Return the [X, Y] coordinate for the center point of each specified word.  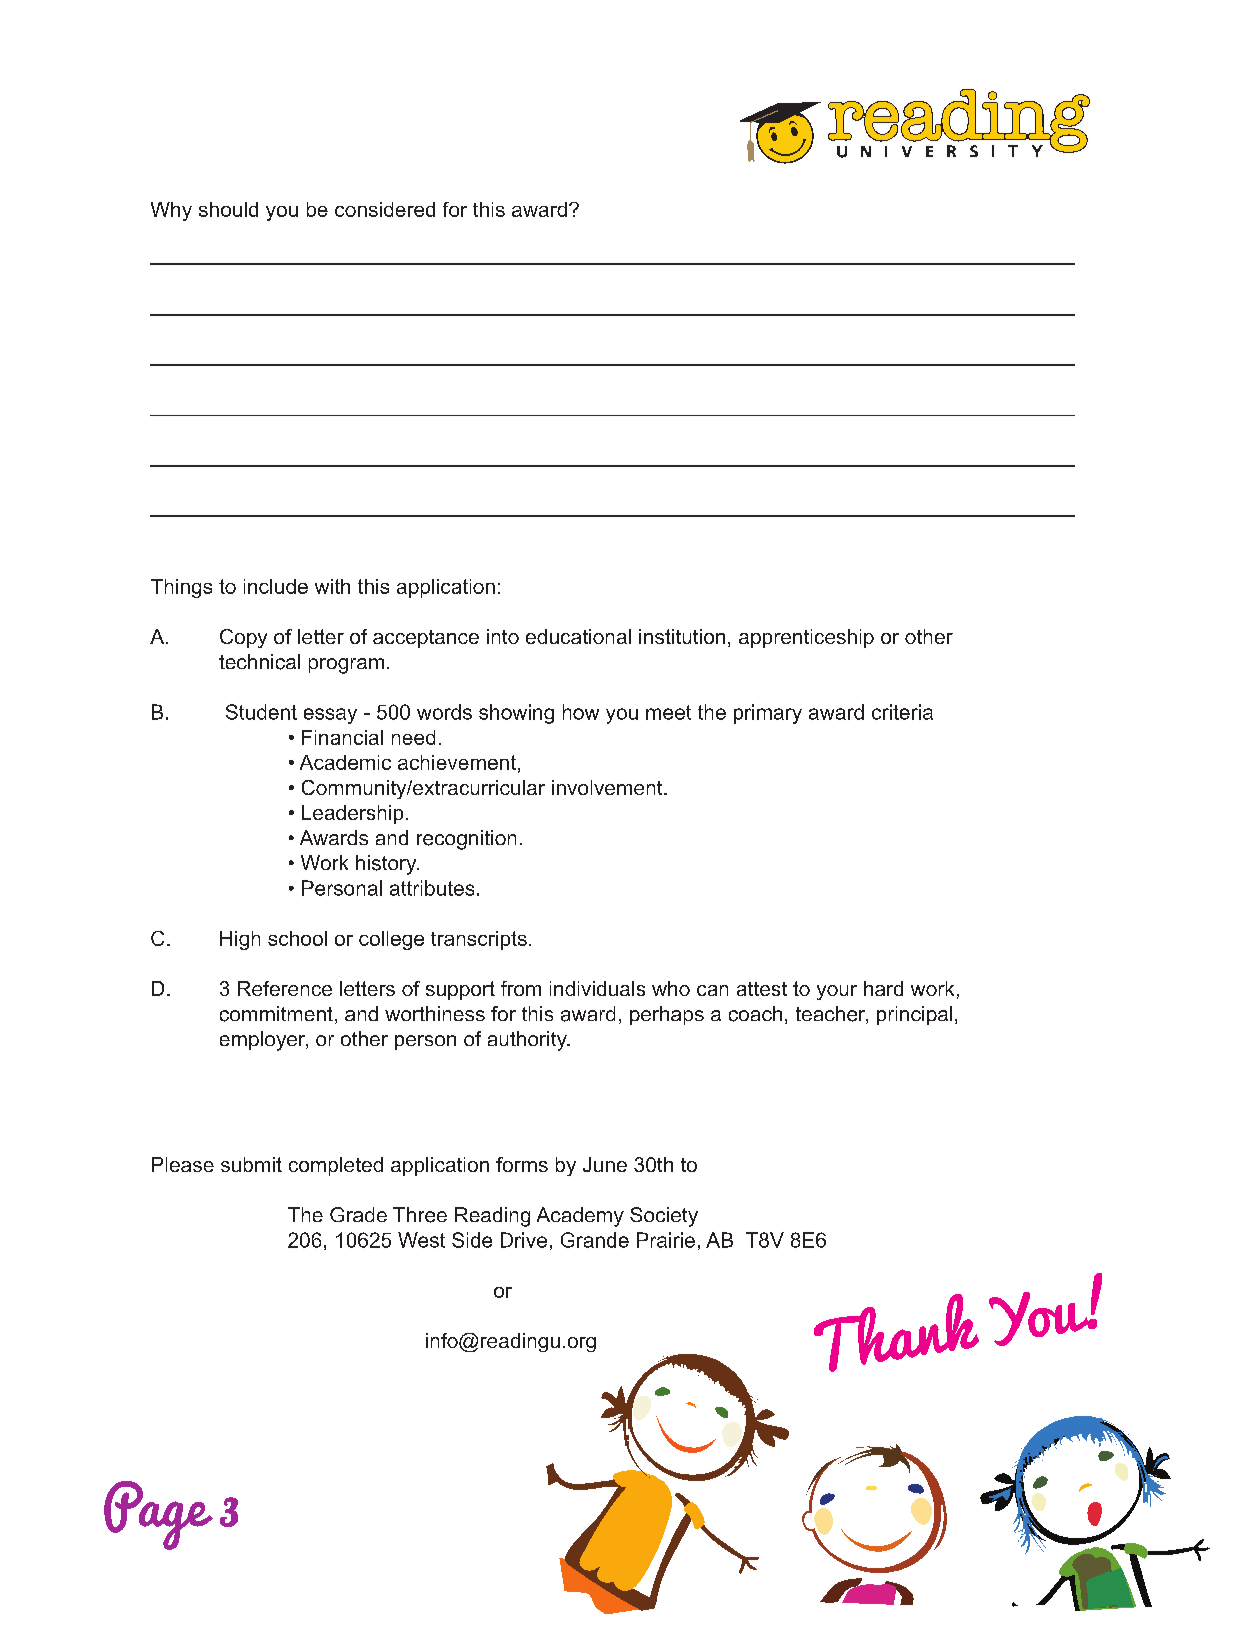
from [521, 988]
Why [171, 211]
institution [682, 636]
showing [516, 714]
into [503, 636]
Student [261, 712]
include [276, 586]
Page [158, 1515]
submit [251, 1164]
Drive [524, 1240]
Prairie [666, 1240]
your [837, 992]
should [228, 209]
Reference [285, 988]
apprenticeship [806, 638]
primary [768, 714]
